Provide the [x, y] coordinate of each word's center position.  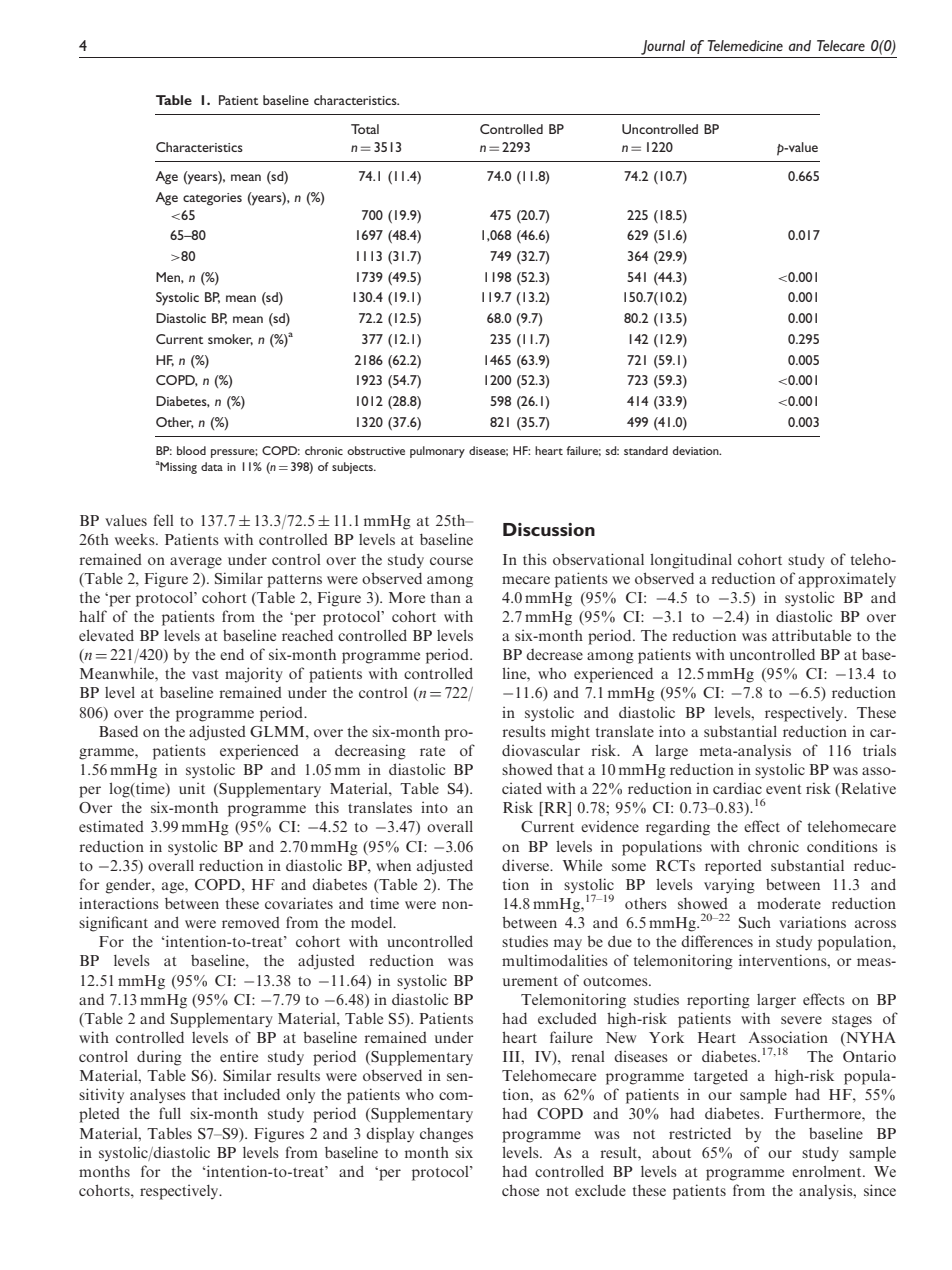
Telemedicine [745, 45]
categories [212, 199]
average [196, 563]
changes [446, 1135]
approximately [847, 580]
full [170, 1113]
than [445, 597]
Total [365, 129]
